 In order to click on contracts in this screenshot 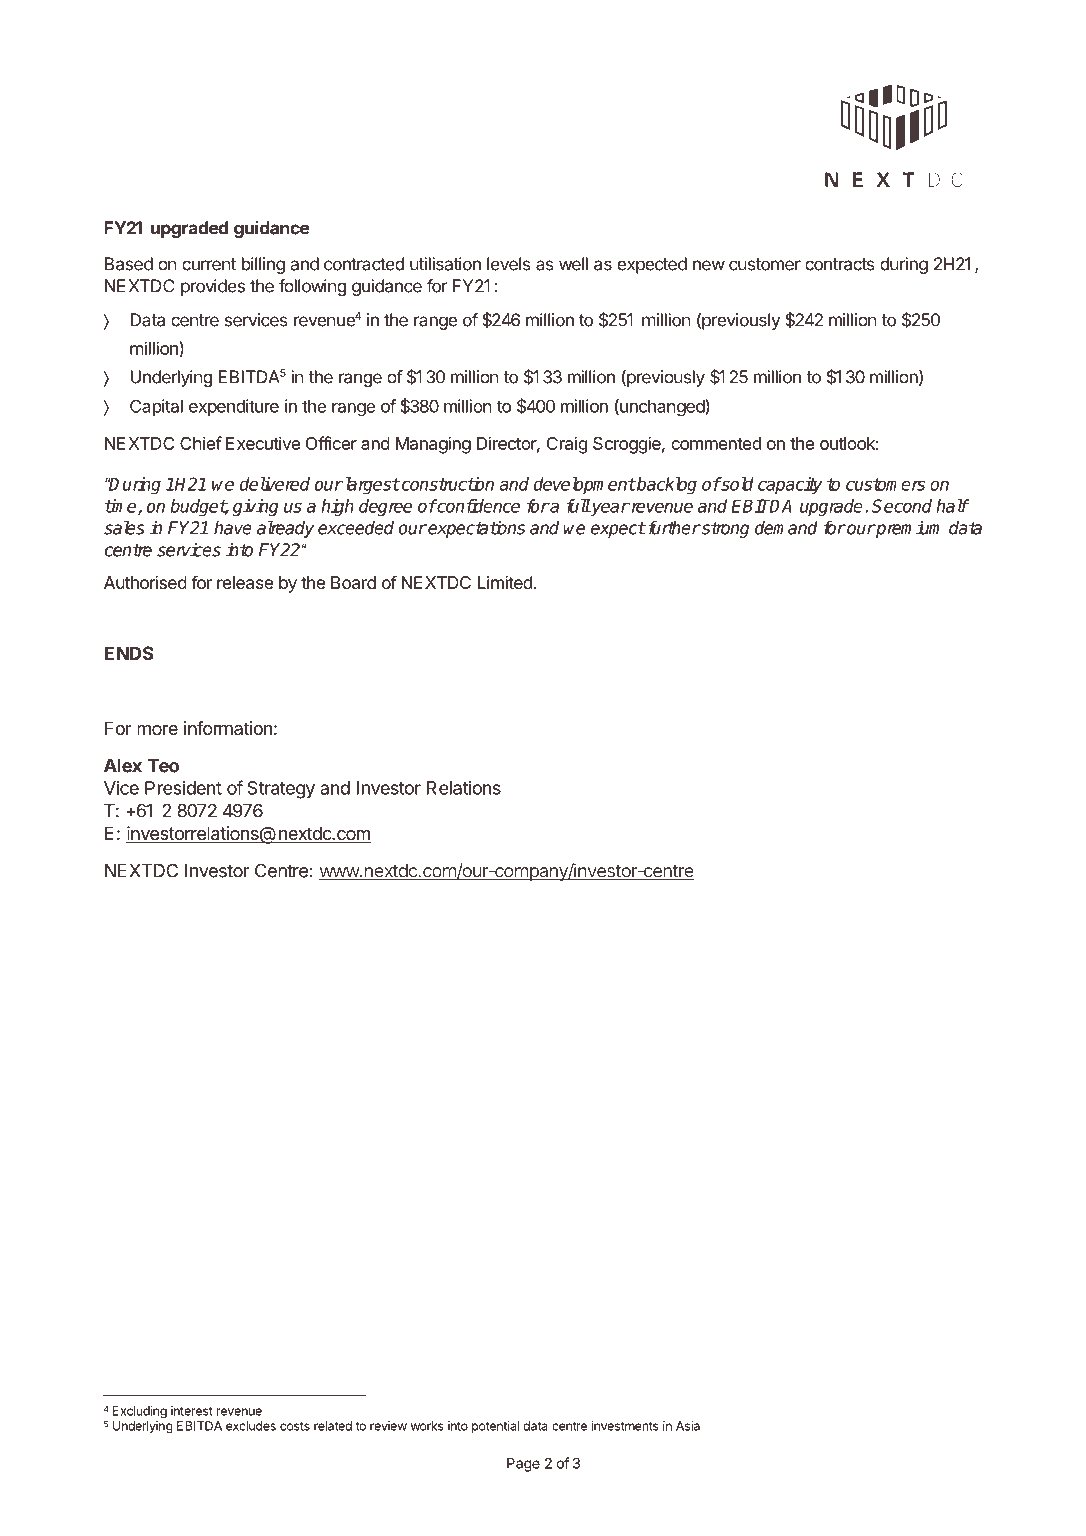, I will do `click(840, 264)`.
